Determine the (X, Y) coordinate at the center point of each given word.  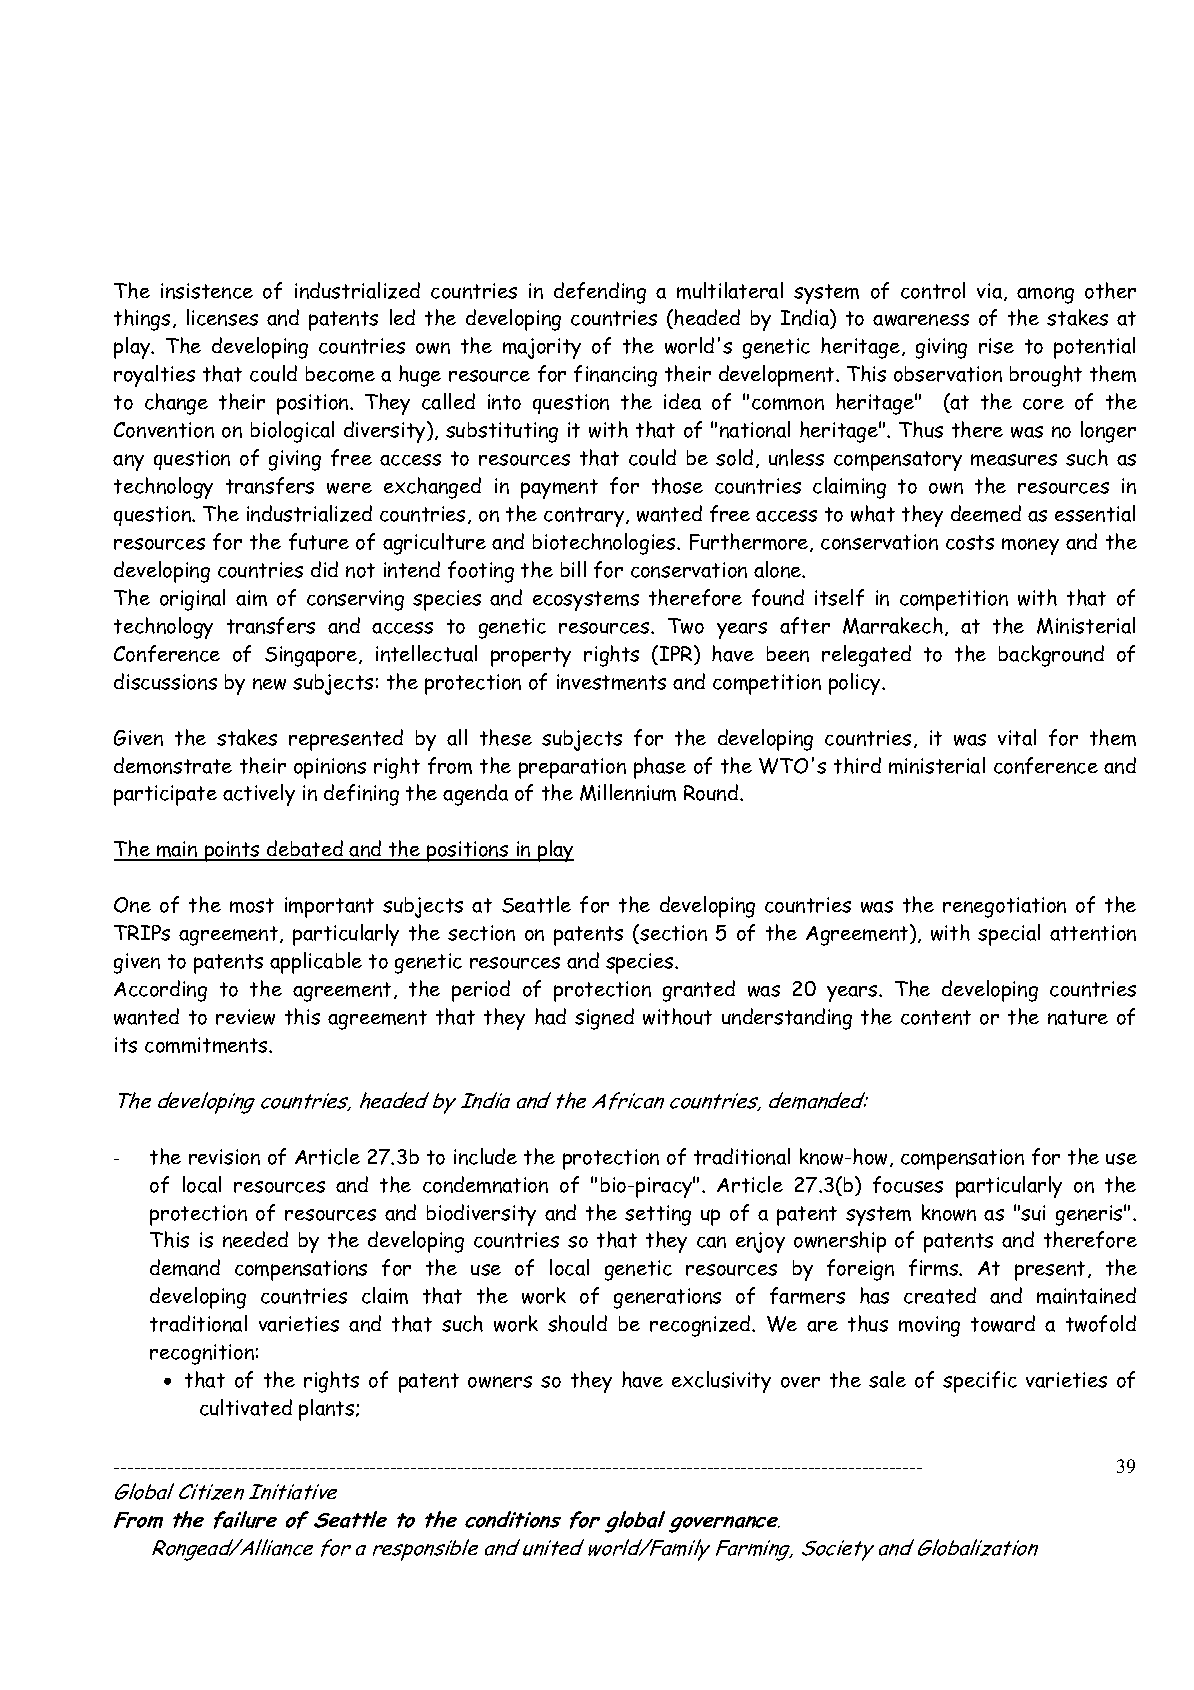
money (1030, 546)
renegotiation (1004, 907)
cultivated (246, 1407)
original (192, 600)
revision (224, 1157)
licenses (222, 317)
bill (573, 569)
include (485, 1156)
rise (996, 346)
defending (600, 293)
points (232, 851)
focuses (908, 1184)
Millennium (628, 792)
